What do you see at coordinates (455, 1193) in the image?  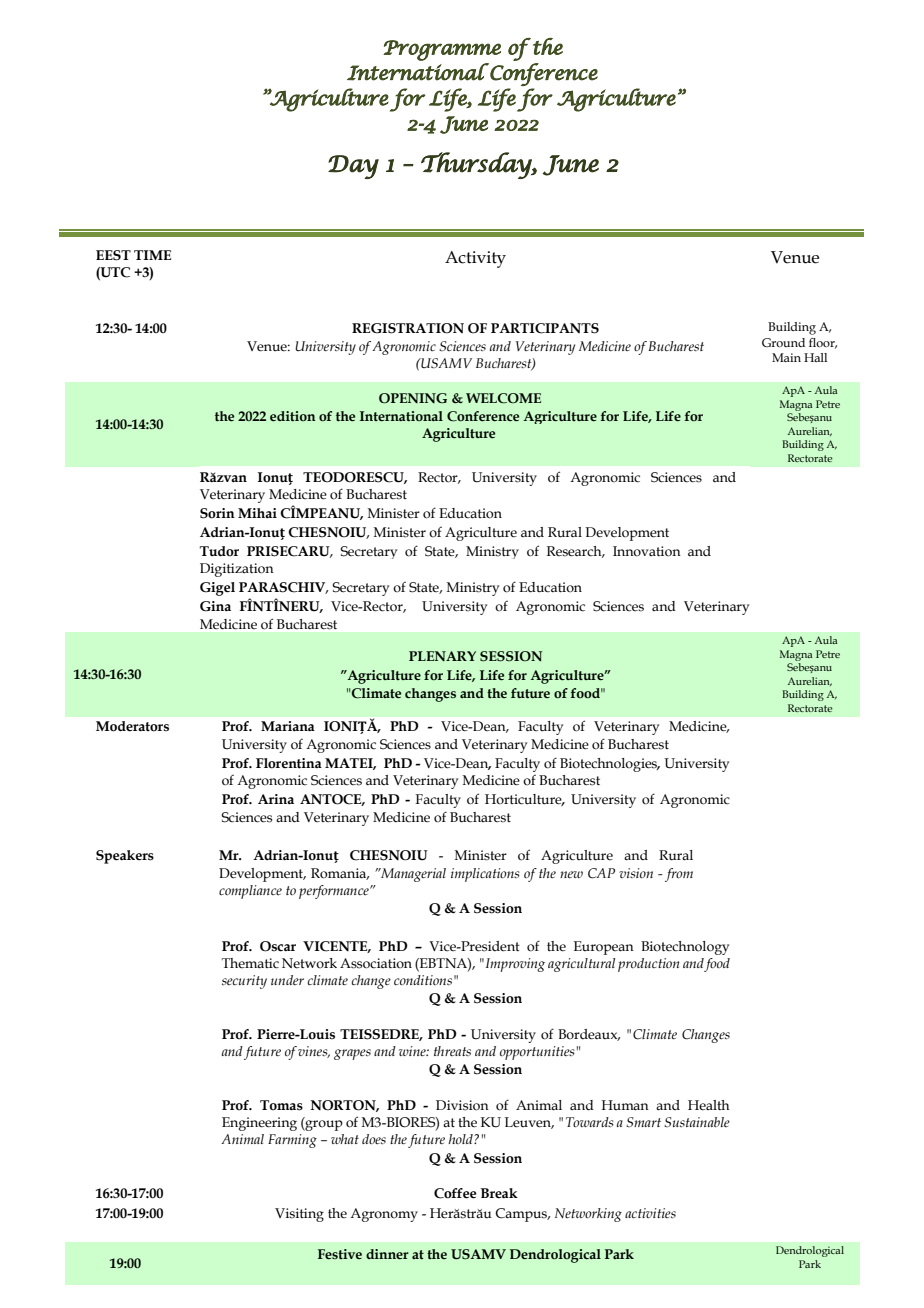 I see `Coffee` at bounding box center [455, 1193].
